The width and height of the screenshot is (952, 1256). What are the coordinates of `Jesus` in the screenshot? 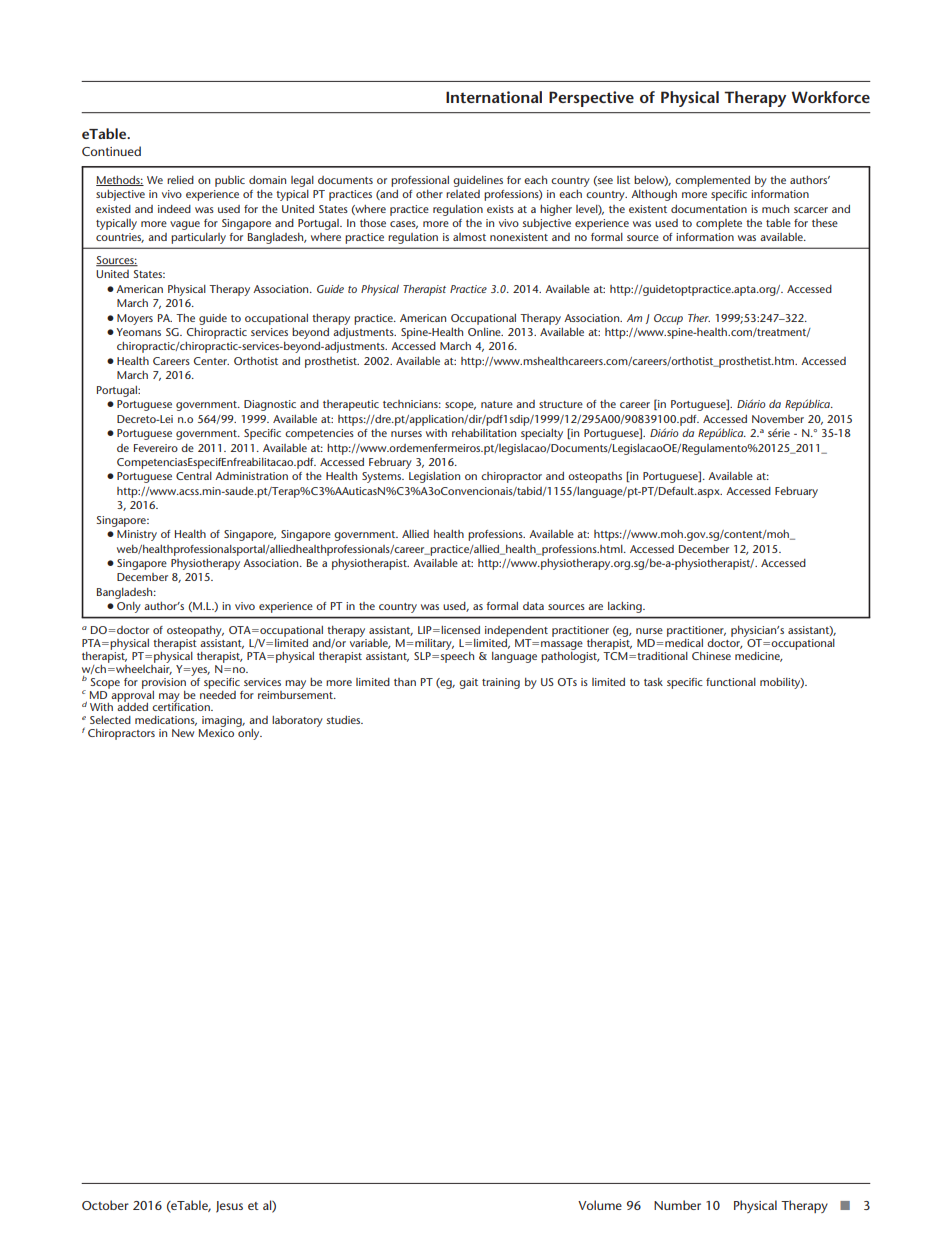 It's located at (229, 1207).
